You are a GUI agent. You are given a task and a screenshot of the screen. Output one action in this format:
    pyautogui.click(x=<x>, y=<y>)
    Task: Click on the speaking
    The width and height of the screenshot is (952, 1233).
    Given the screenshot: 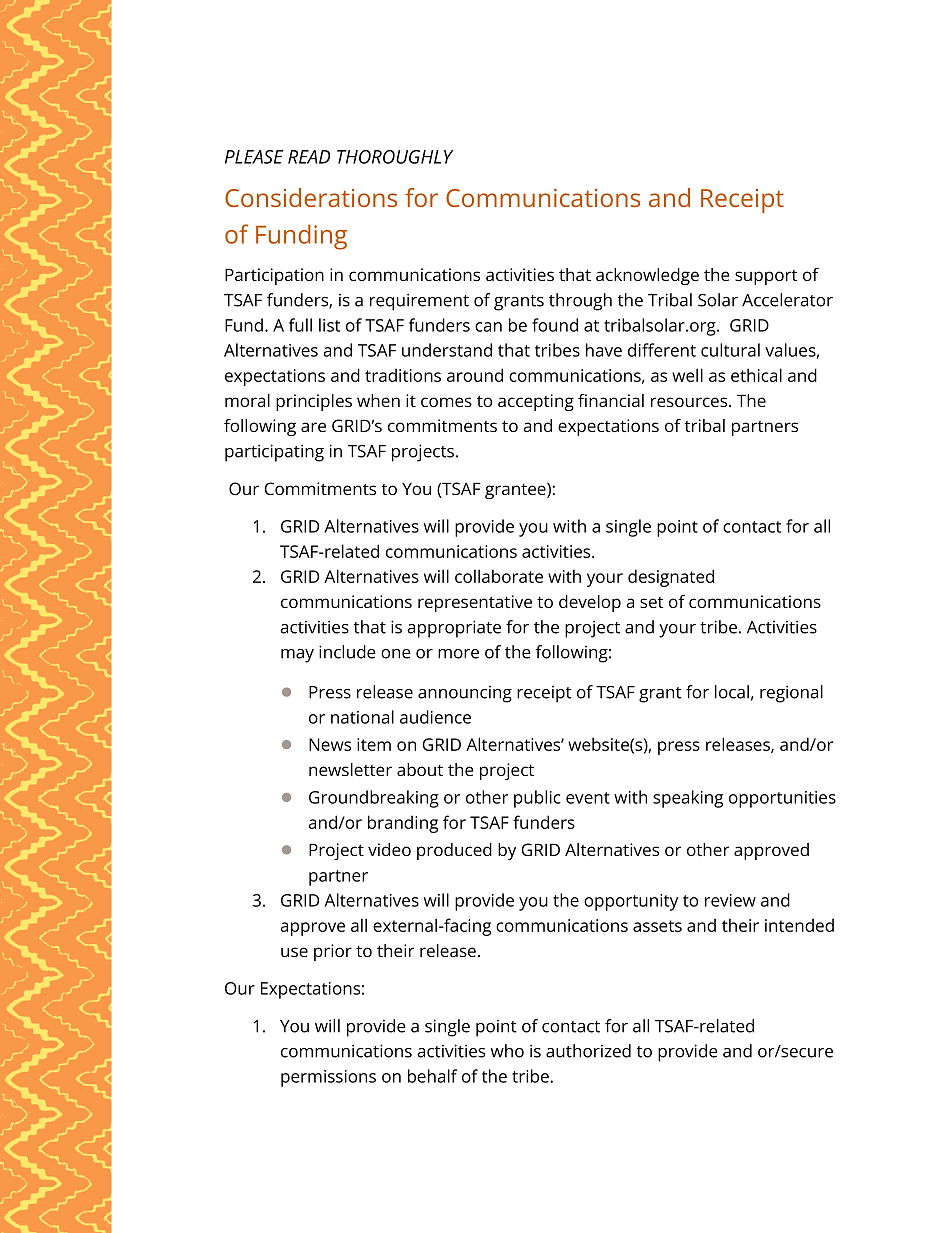 What is the action you would take?
    pyautogui.click(x=688, y=799)
